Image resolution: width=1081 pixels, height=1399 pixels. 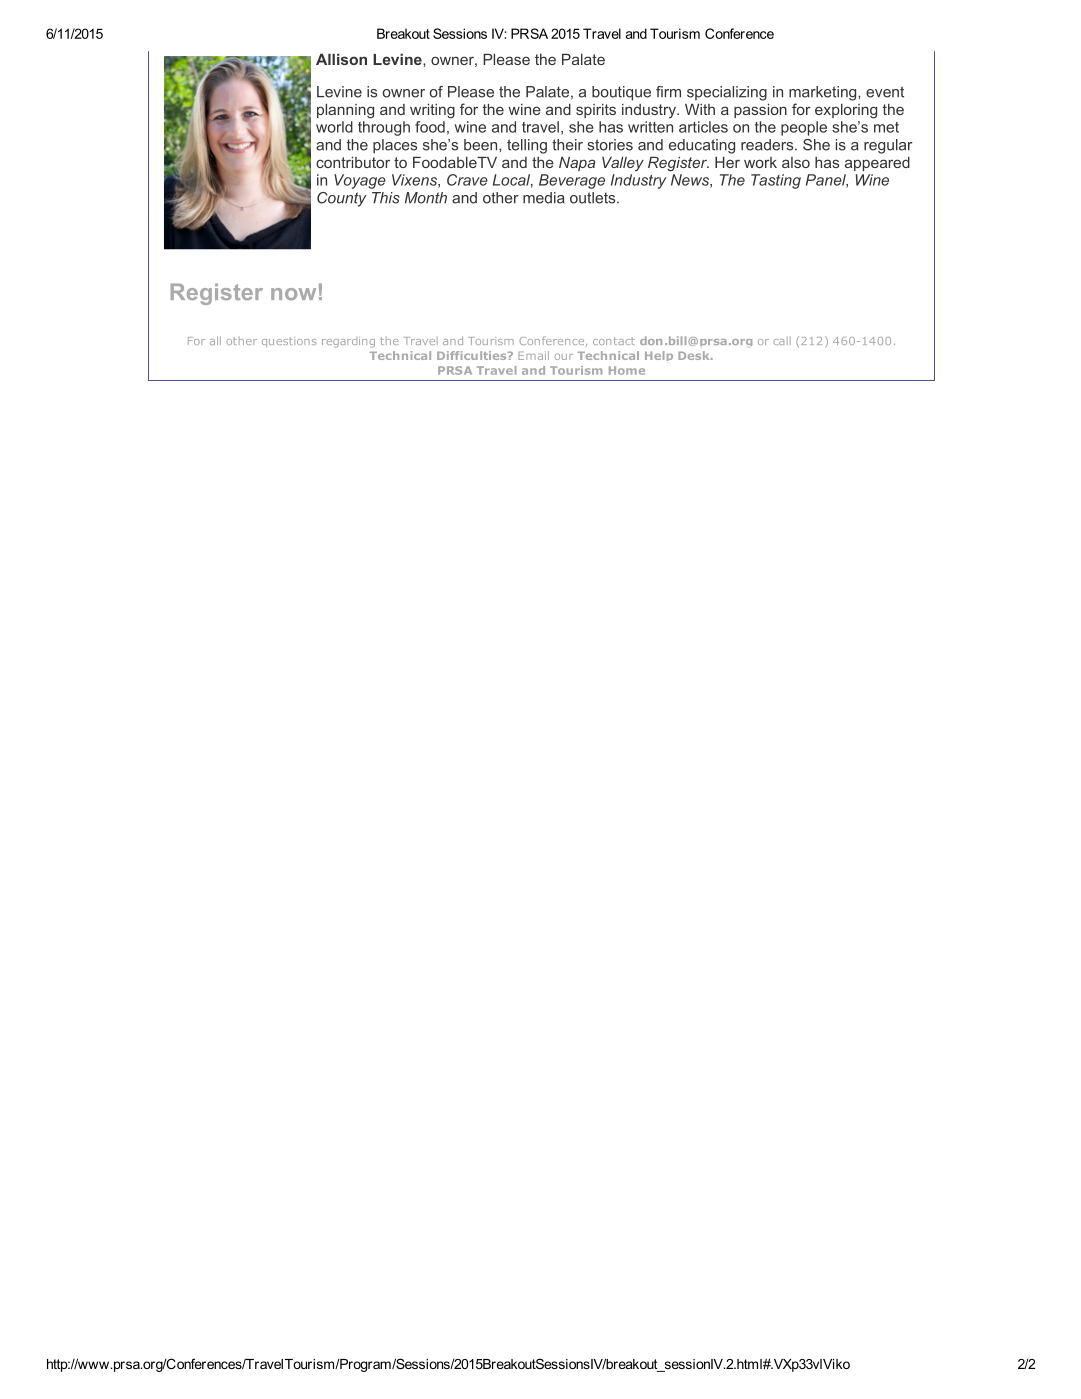 What do you see at coordinates (621, 93) in the screenshot?
I see `boutique` at bounding box center [621, 93].
